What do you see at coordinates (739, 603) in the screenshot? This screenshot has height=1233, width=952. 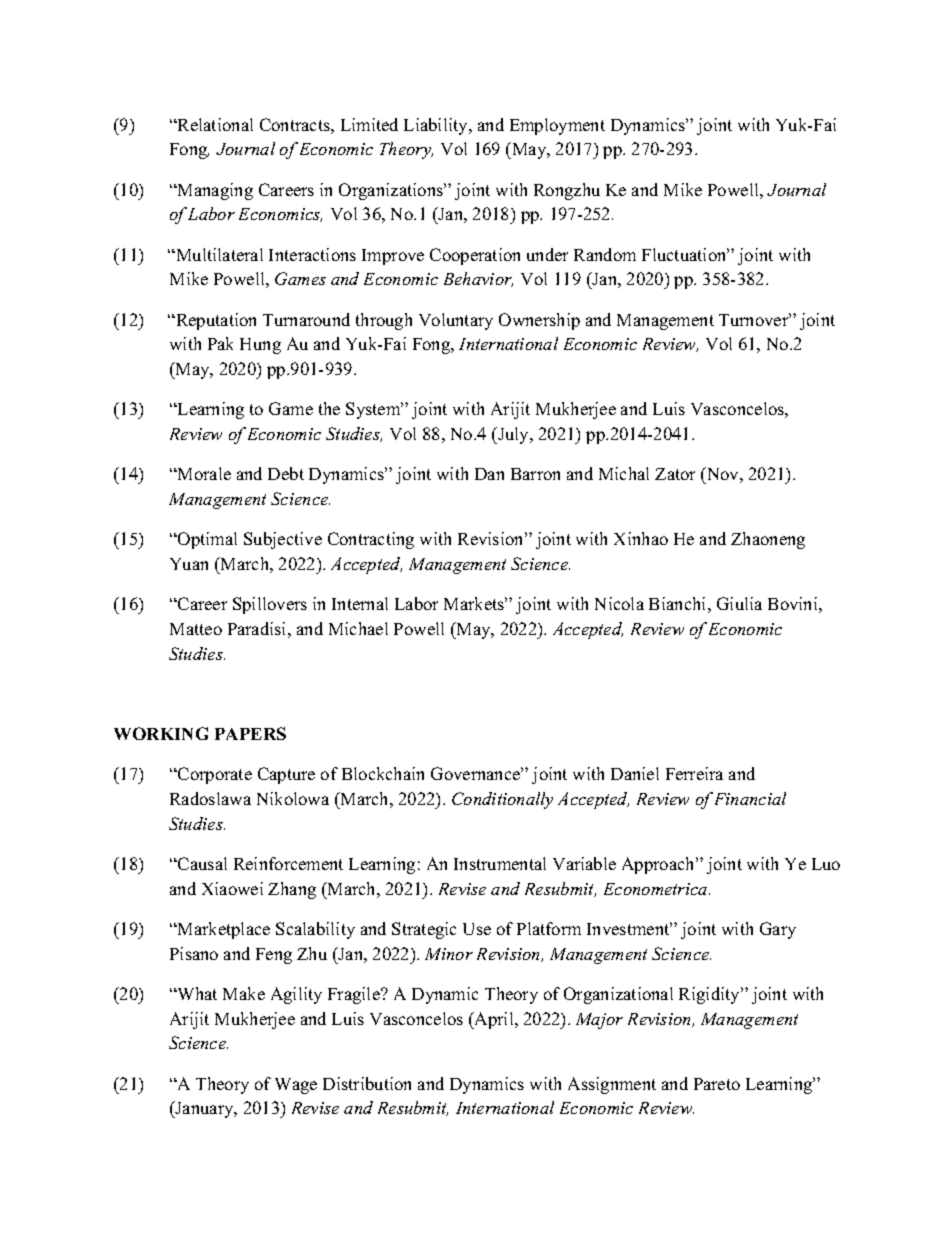 I see `Giulia` at bounding box center [739, 603].
